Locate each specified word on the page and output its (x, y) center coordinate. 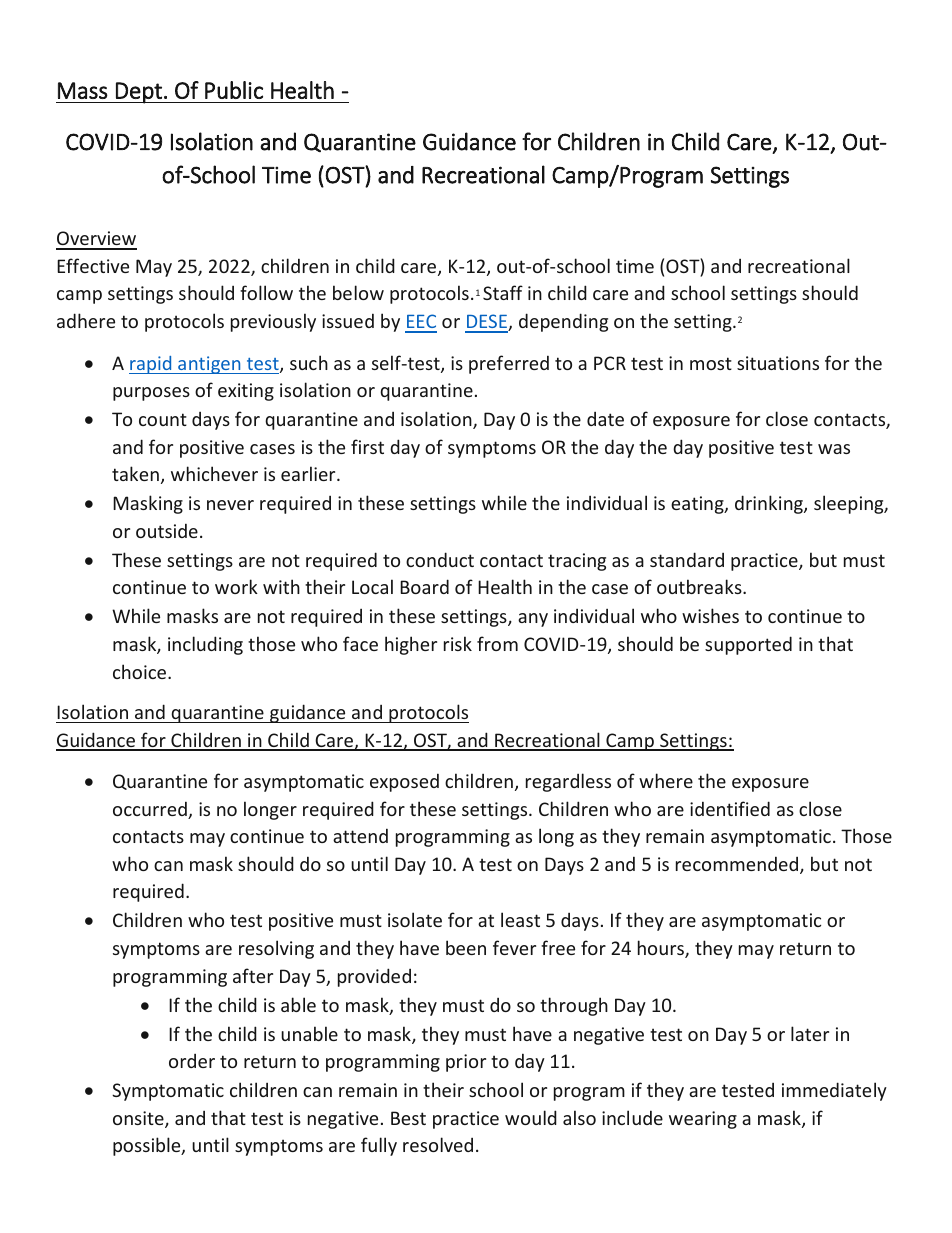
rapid (151, 365)
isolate (415, 919)
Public (234, 90)
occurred (151, 810)
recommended (738, 865)
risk (458, 643)
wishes (710, 615)
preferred (509, 364)
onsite (139, 1119)
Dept (139, 93)
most (711, 363)
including (205, 645)
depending (563, 322)
